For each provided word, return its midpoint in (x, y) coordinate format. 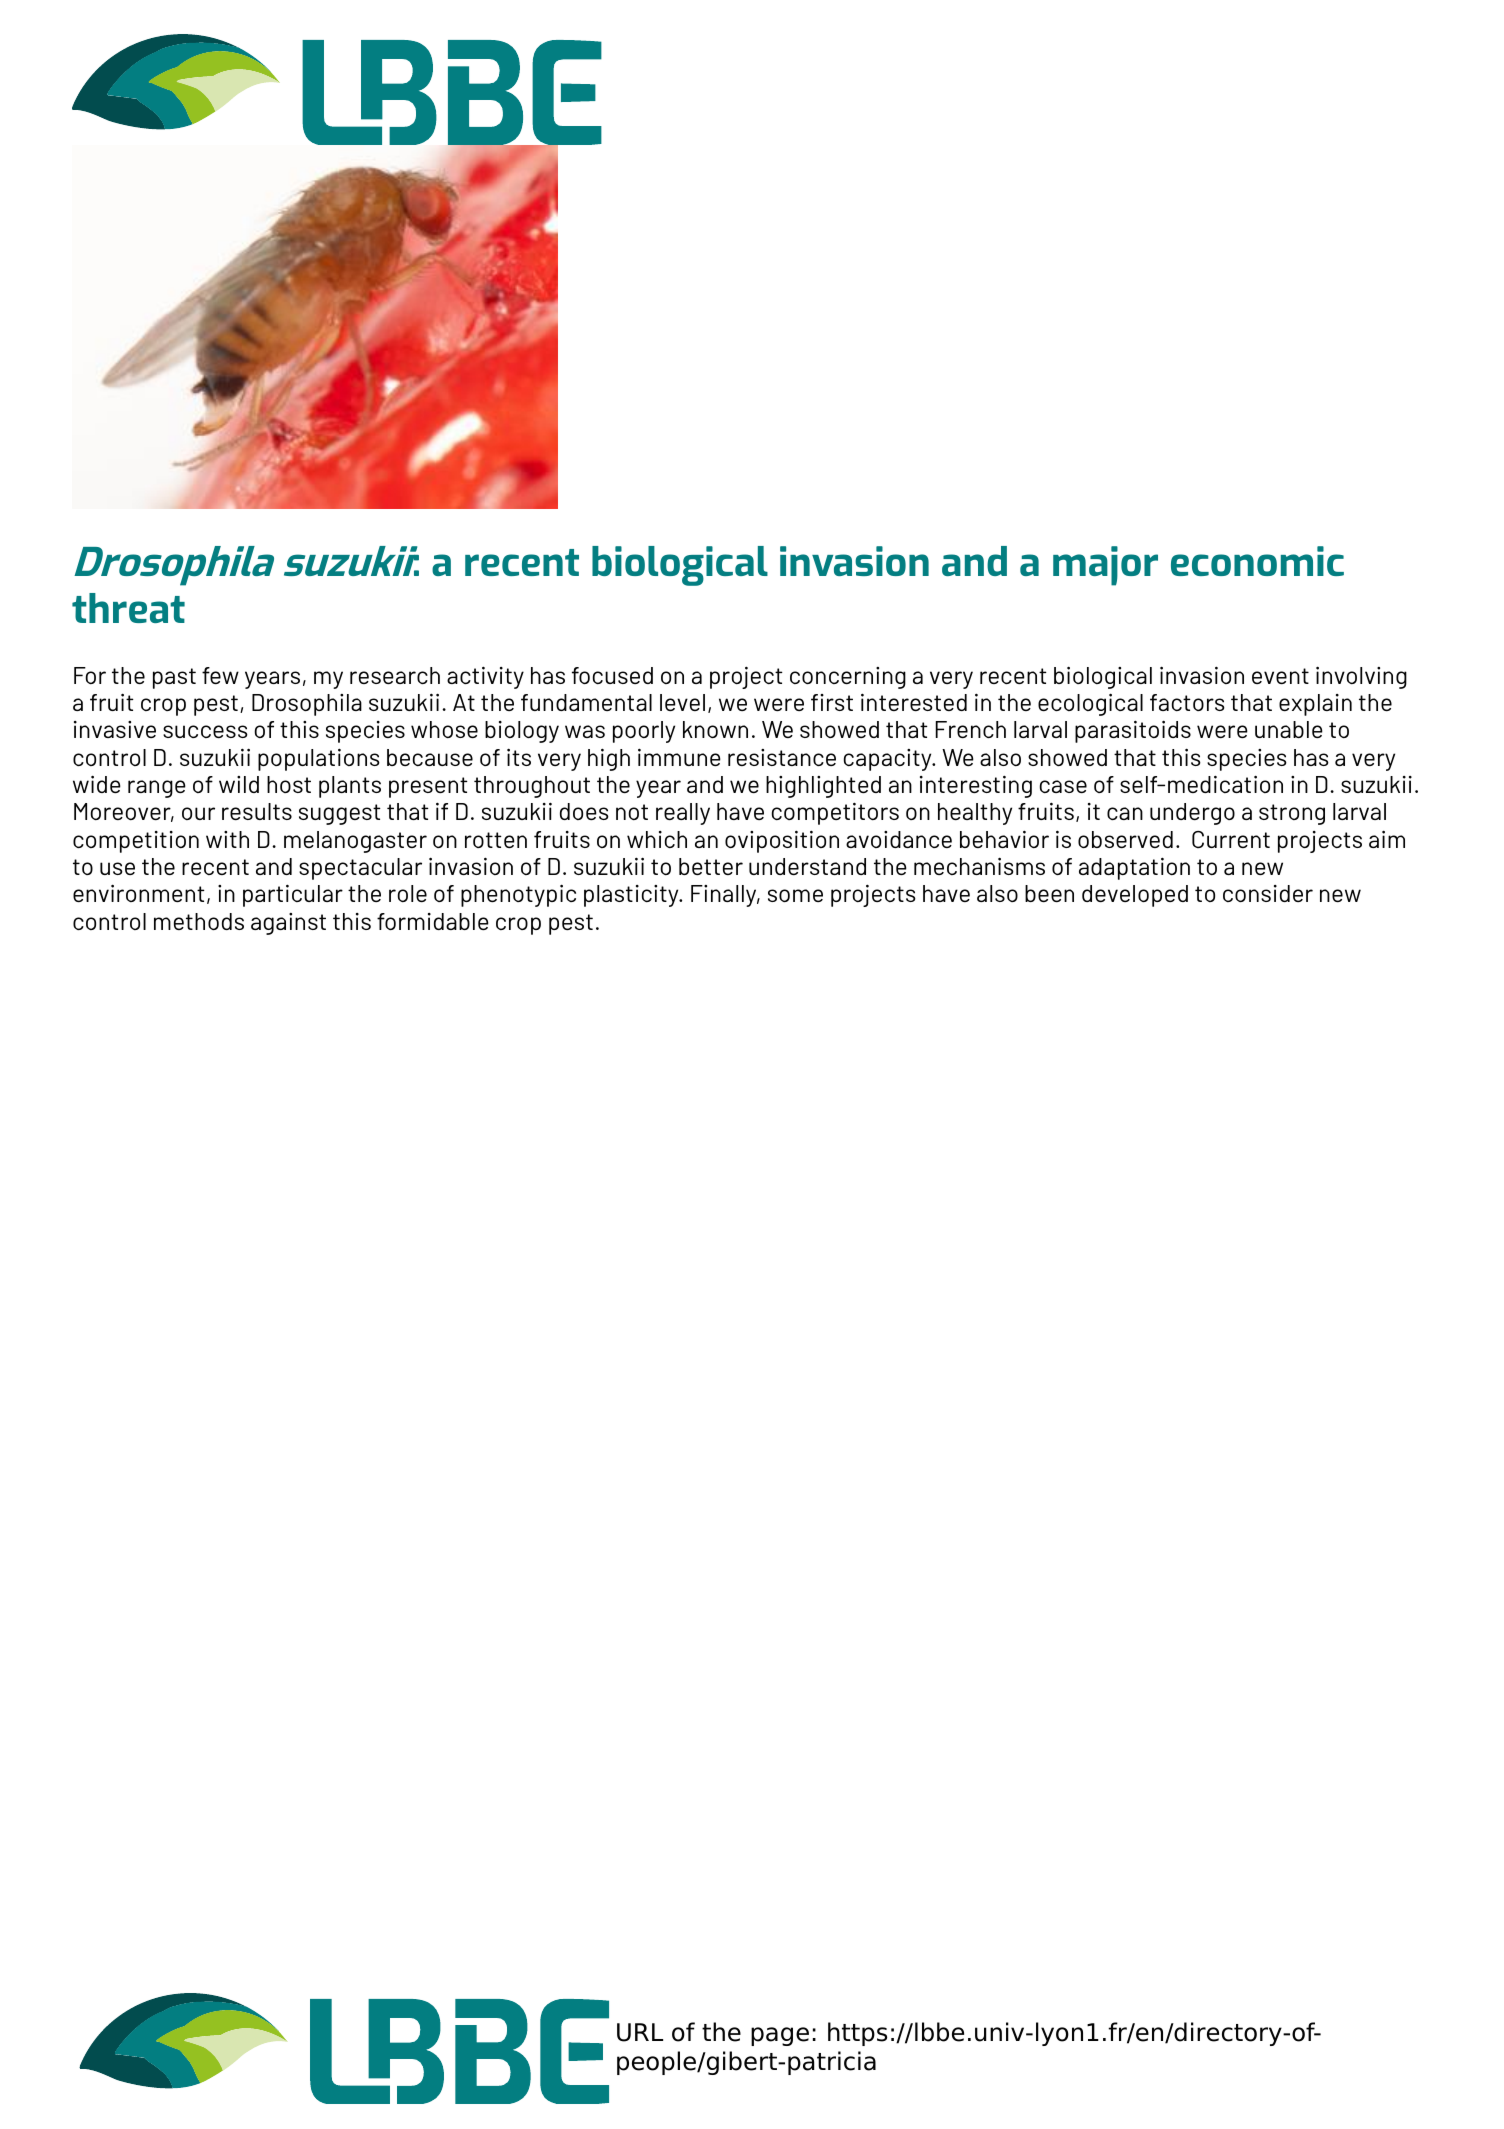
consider (1268, 893)
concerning (848, 678)
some (795, 895)
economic (1257, 561)
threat (128, 608)
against (288, 924)
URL (640, 2032)
